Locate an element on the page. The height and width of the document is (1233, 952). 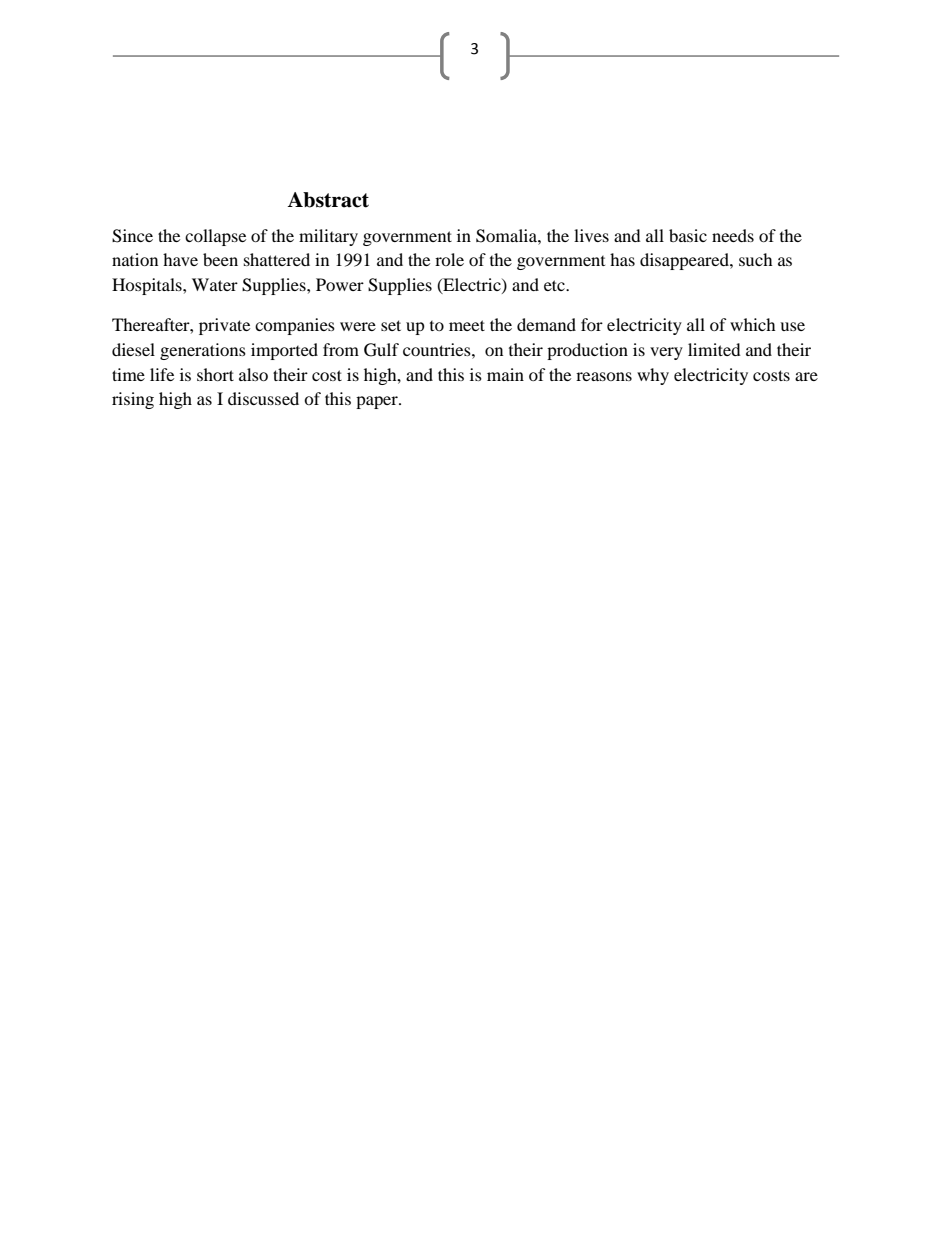
Gulf is located at coordinates (381, 350).
